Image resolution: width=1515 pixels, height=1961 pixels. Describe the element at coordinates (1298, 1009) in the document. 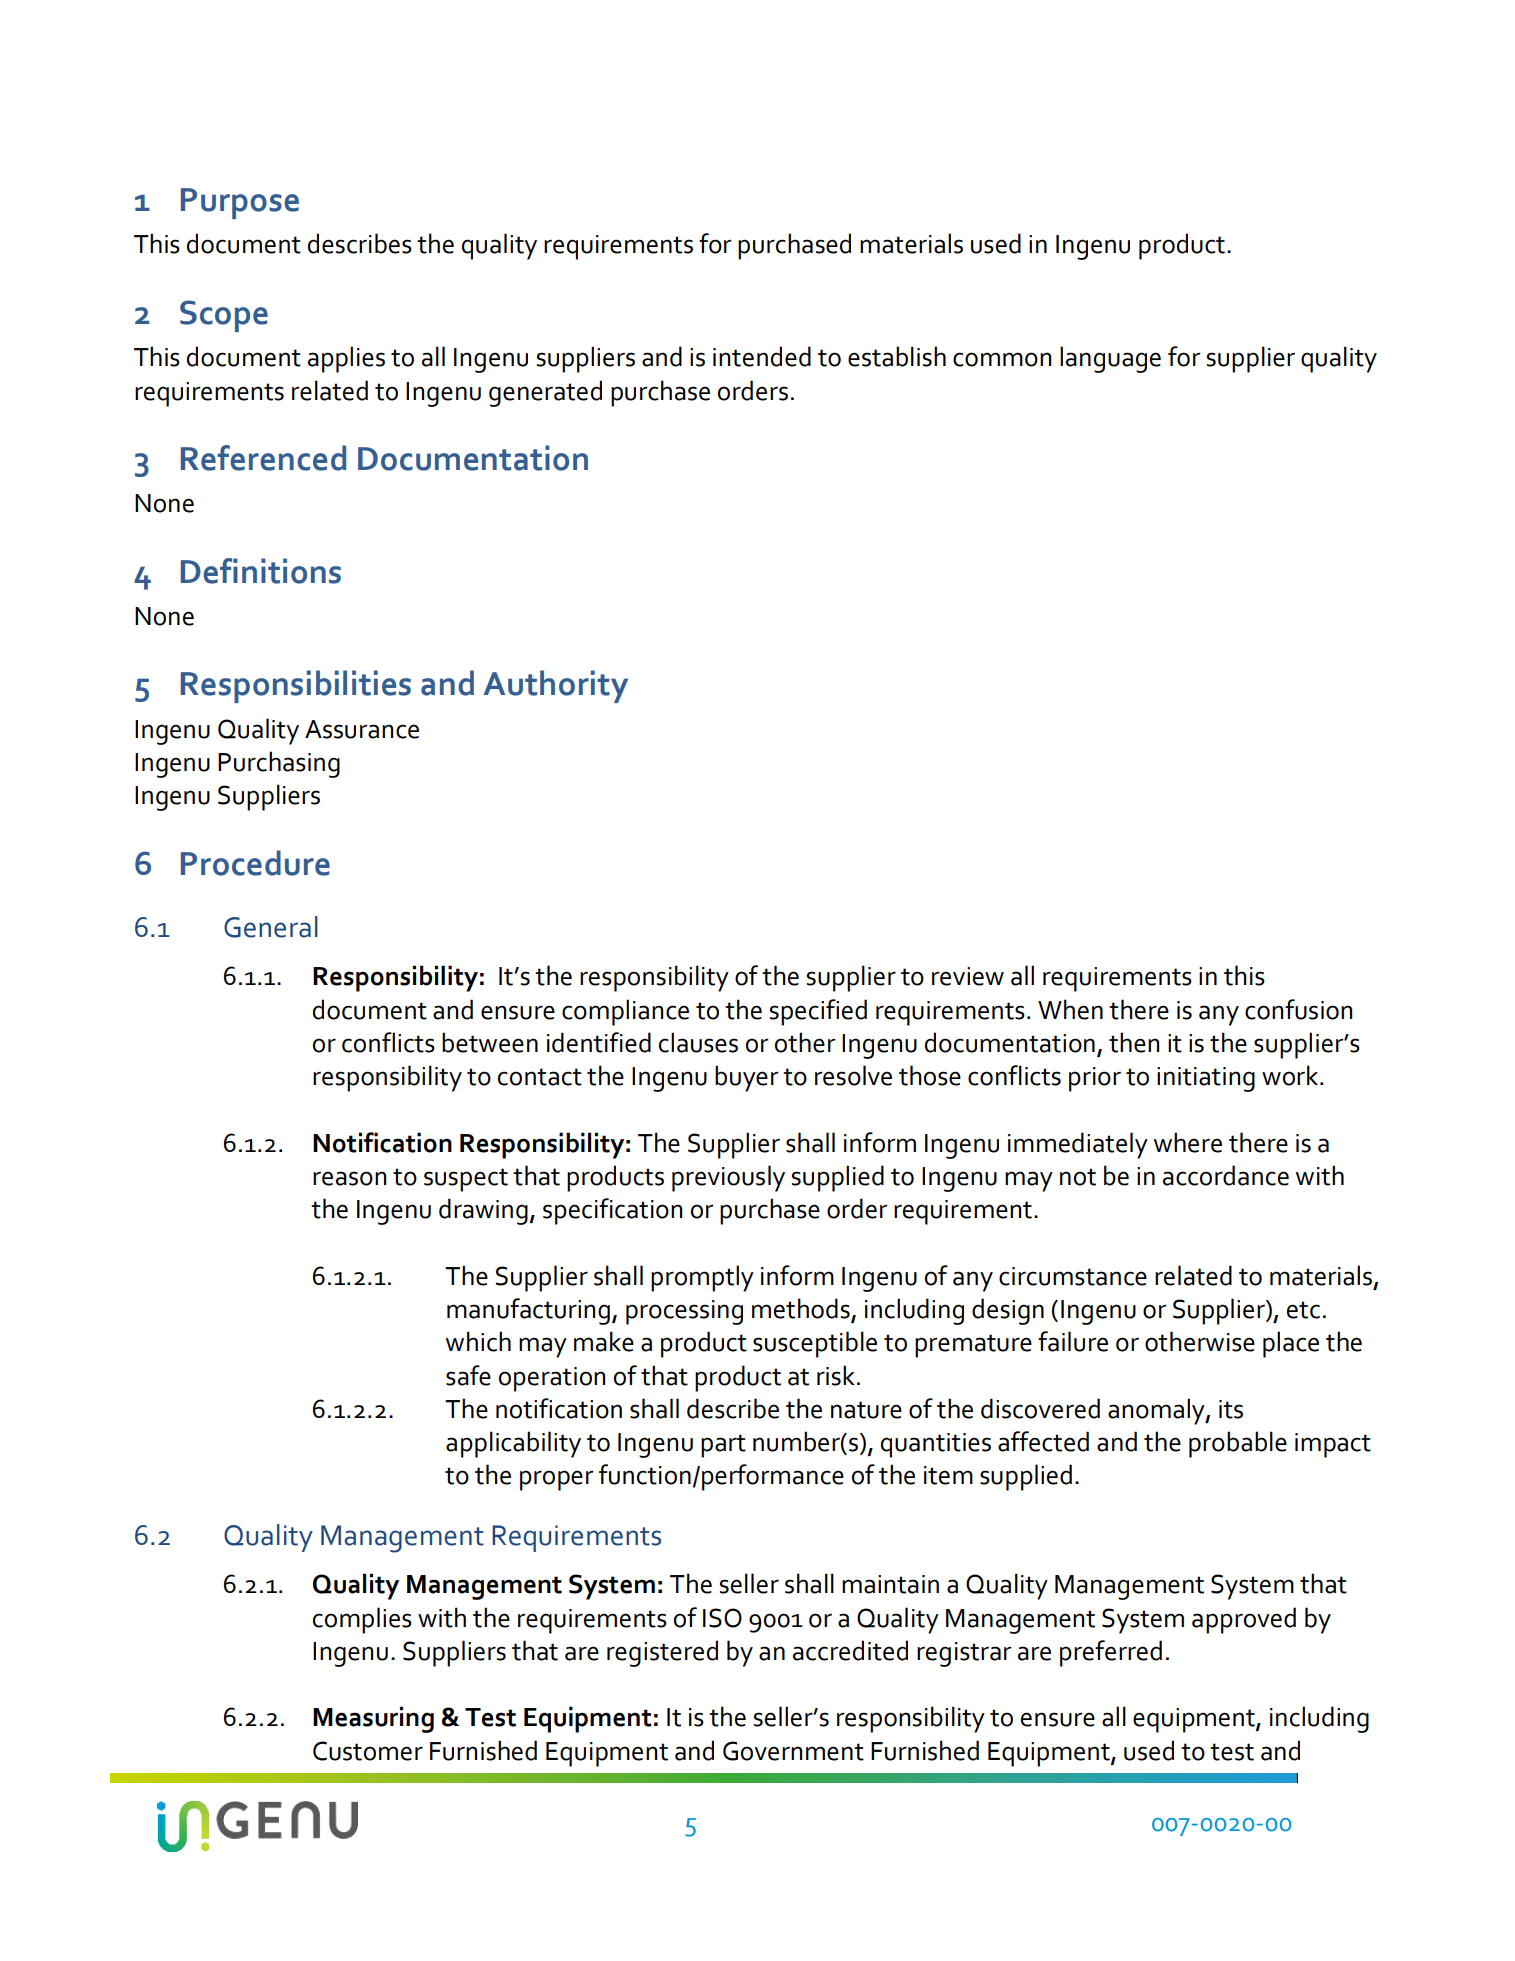

I see `confusion` at that location.
